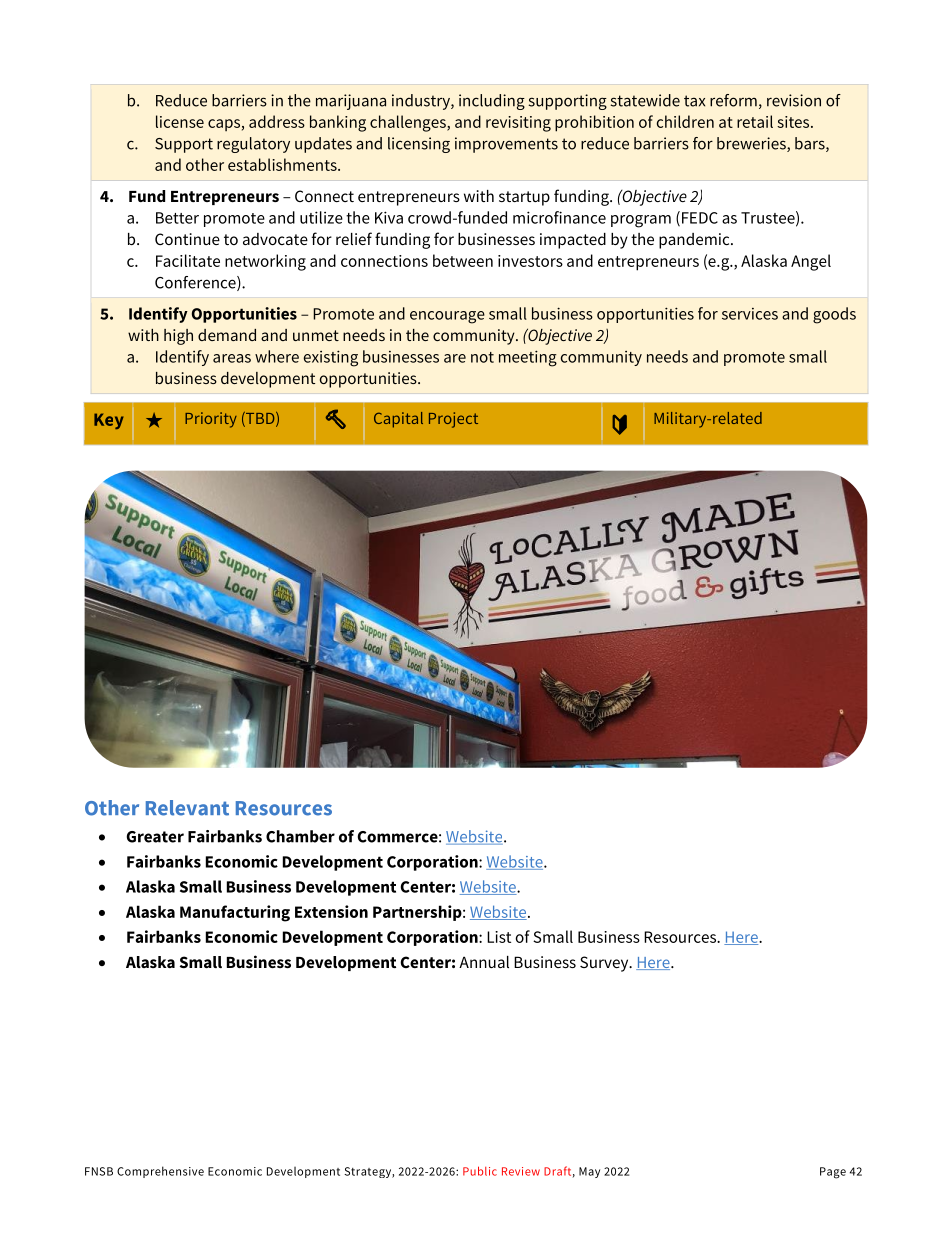 This screenshot has width=952, height=1233. I want to click on improvements, so click(506, 145).
